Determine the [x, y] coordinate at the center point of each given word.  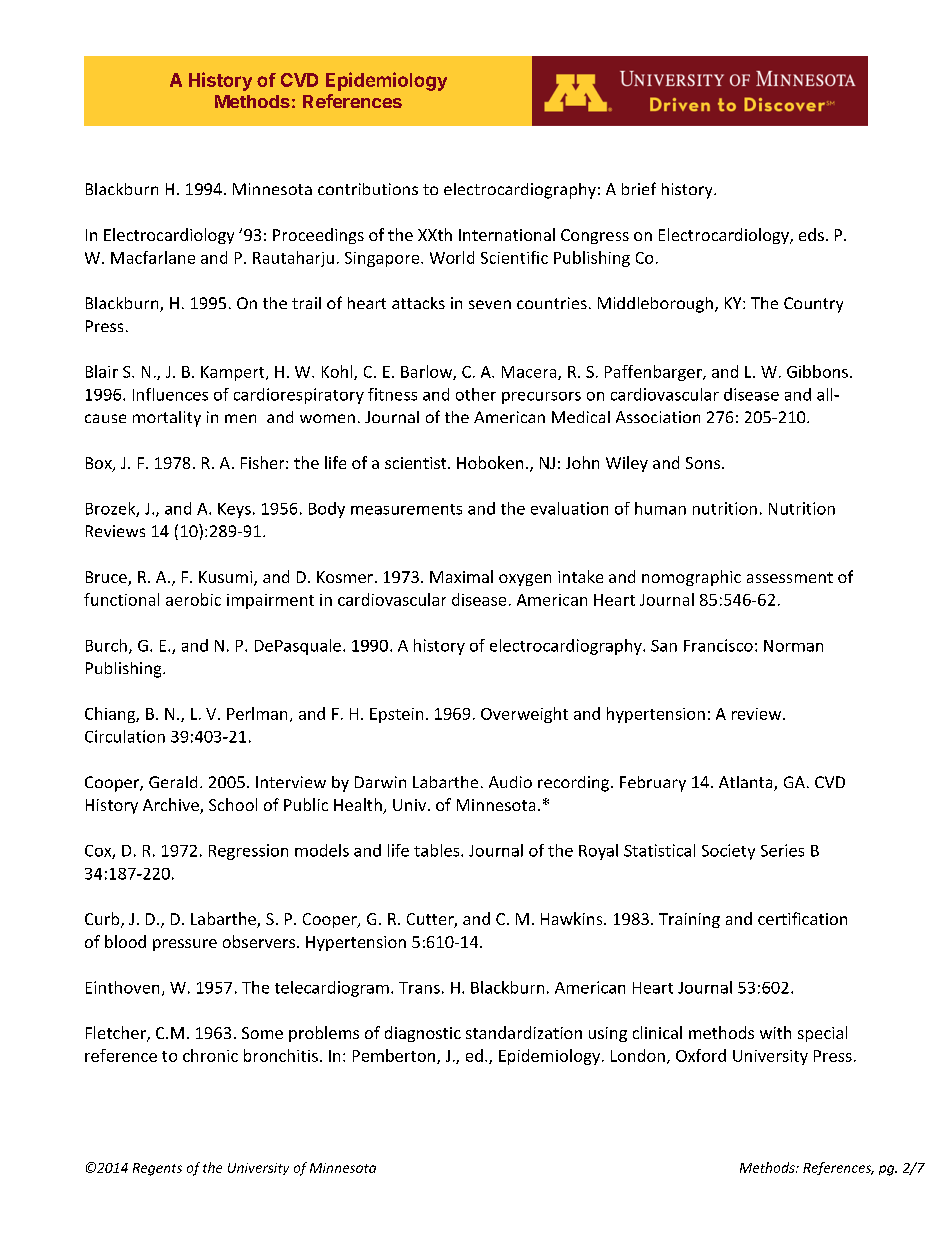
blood [125, 941]
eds [811, 234]
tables [438, 850]
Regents [157, 1169]
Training [689, 920]
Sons [703, 463]
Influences [170, 394]
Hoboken [490, 462]
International [507, 234]
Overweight [524, 715]
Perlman [257, 713]
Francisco [718, 645]
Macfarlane [153, 257]
